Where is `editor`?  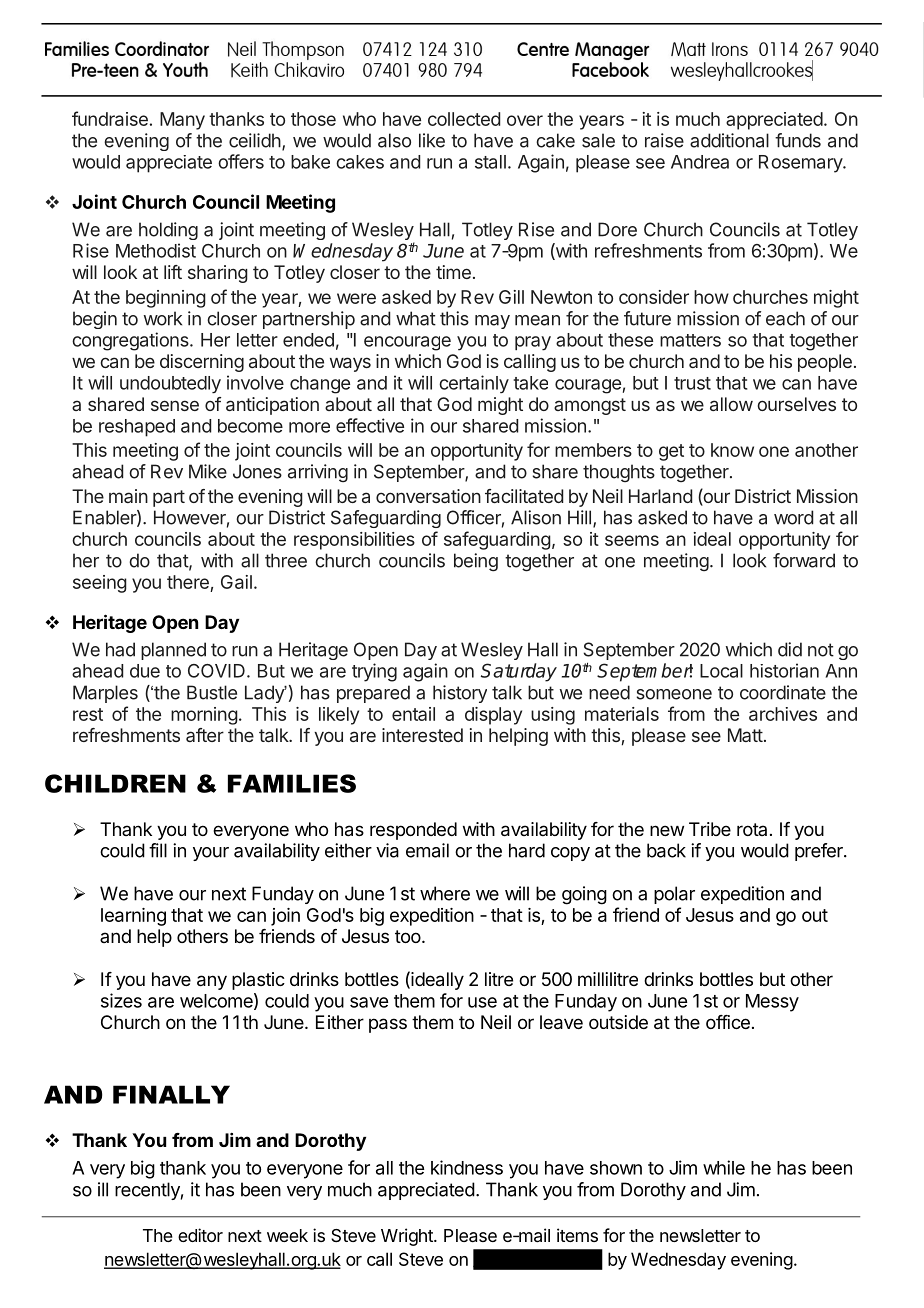 editor is located at coordinates (200, 1235).
